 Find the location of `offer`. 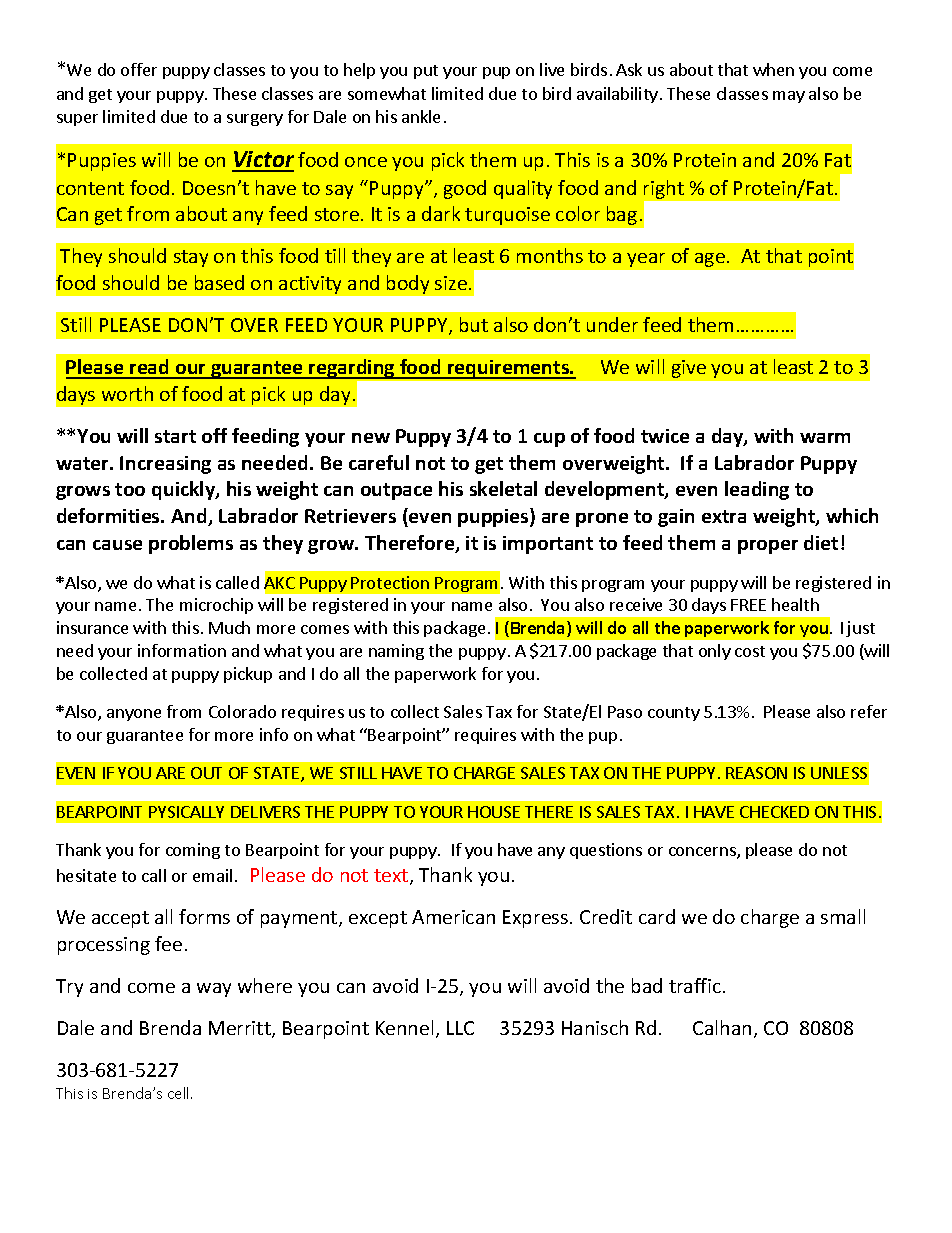

offer is located at coordinates (139, 69).
